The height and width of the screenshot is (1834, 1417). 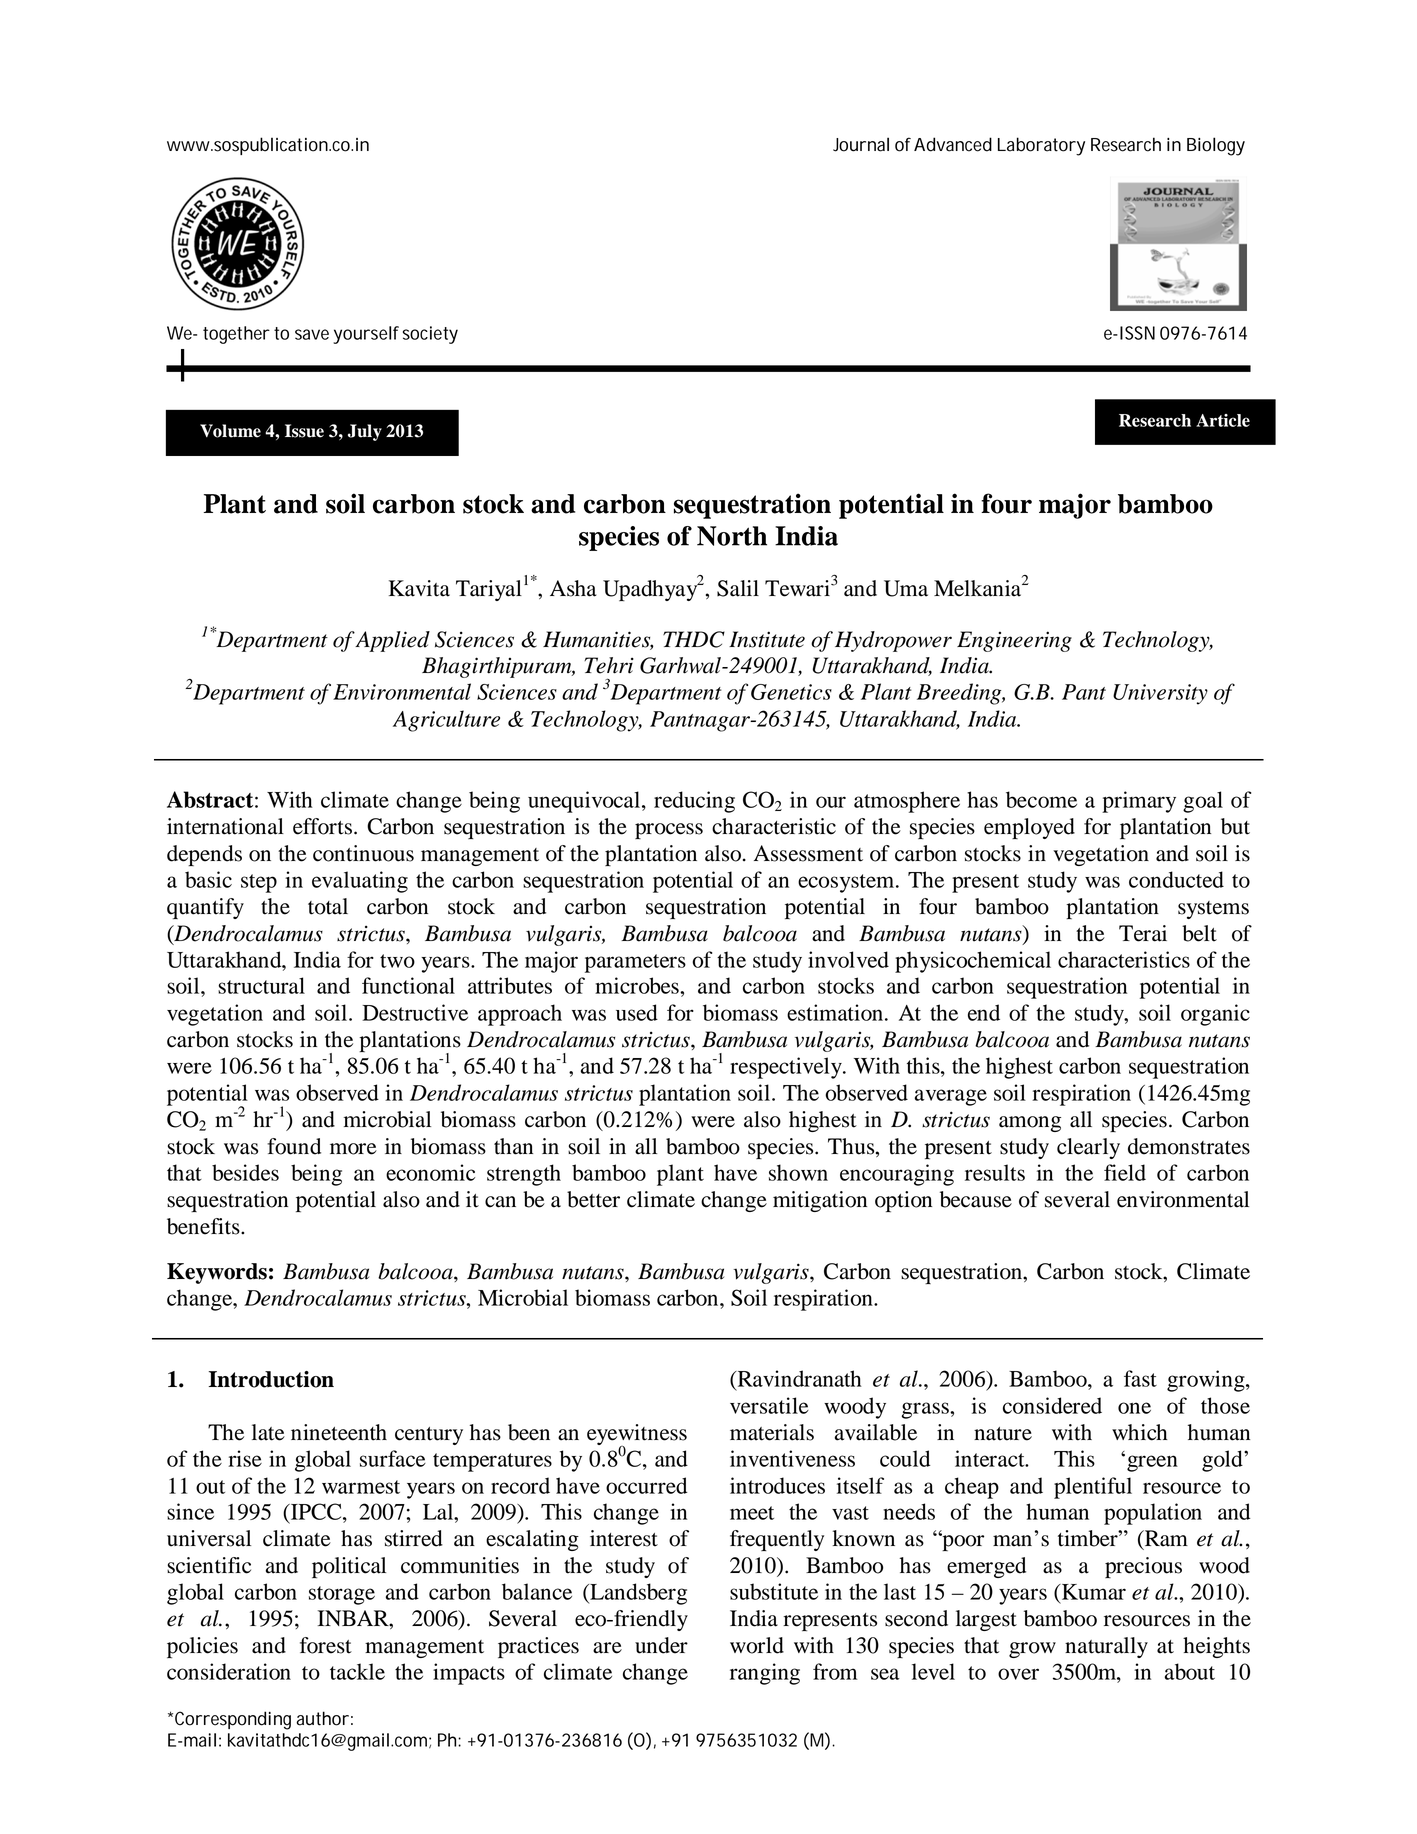 What do you see at coordinates (1014, 641) in the screenshot?
I see `Engineering` at bounding box center [1014, 641].
